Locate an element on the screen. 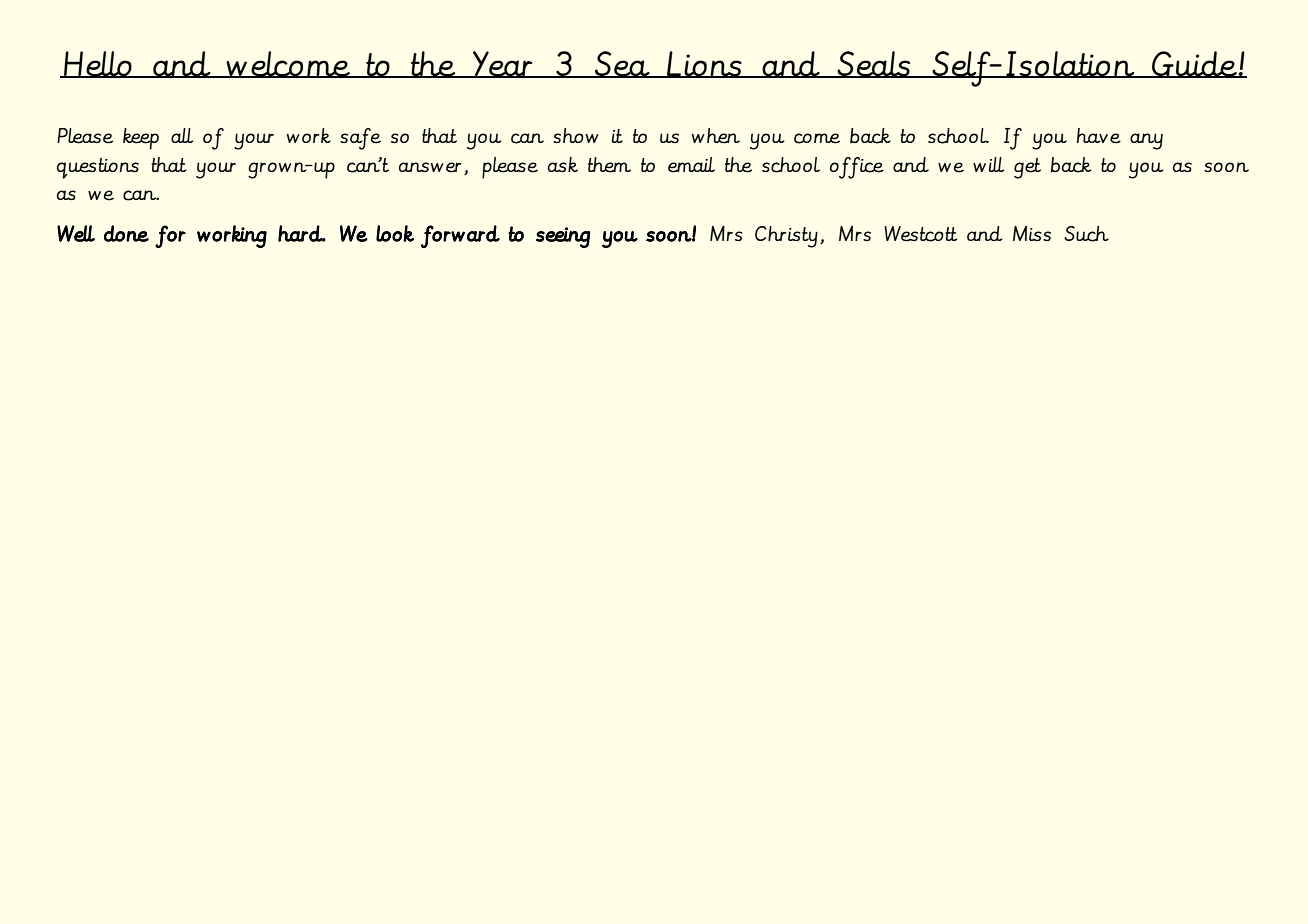  seeing is located at coordinates (563, 237).
